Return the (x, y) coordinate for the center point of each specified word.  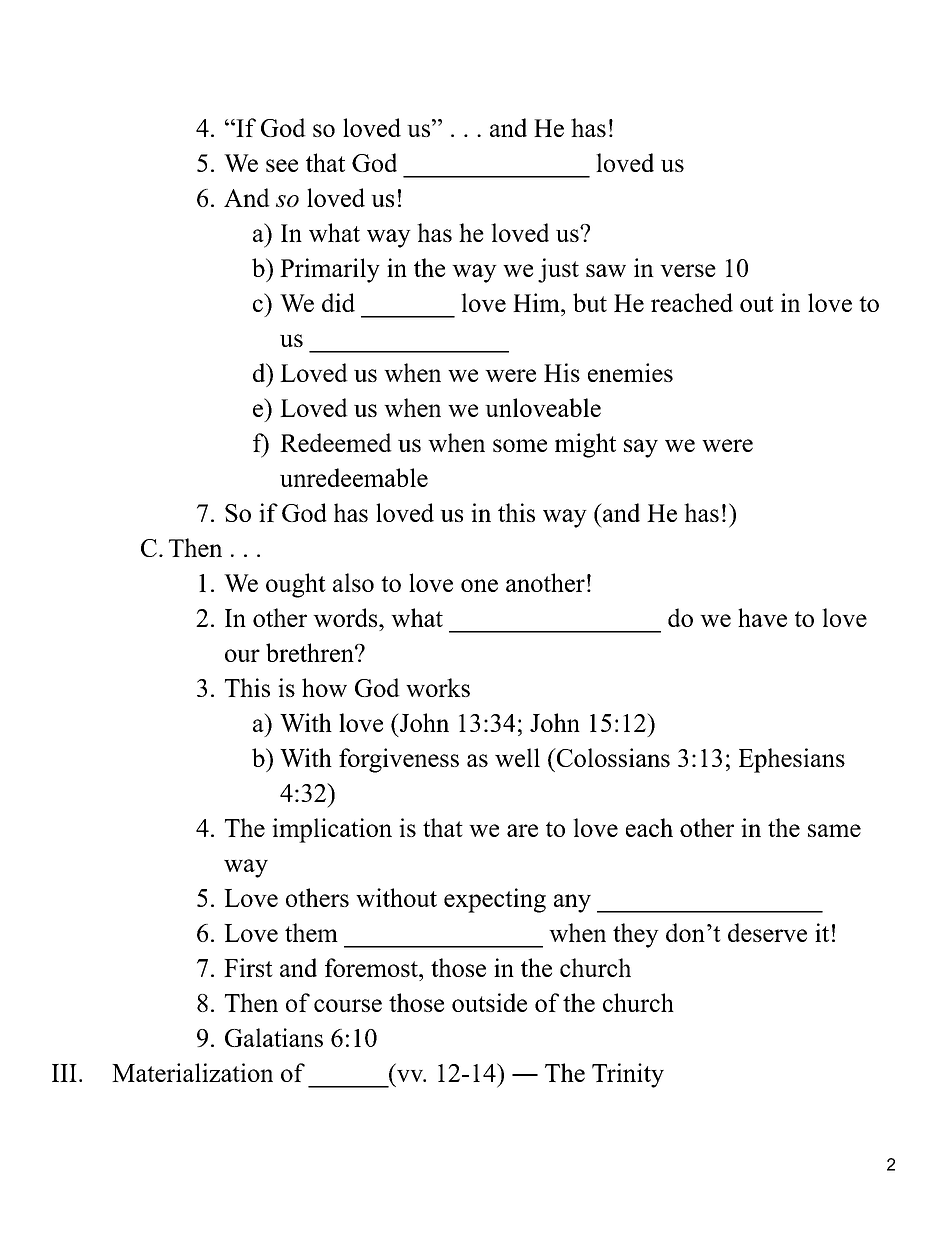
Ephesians (792, 760)
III (64, 1073)
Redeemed (336, 442)
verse (688, 270)
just (558, 270)
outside (489, 1002)
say (641, 448)
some (520, 445)
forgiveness (399, 760)
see (282, 165)
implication (332, 830)
